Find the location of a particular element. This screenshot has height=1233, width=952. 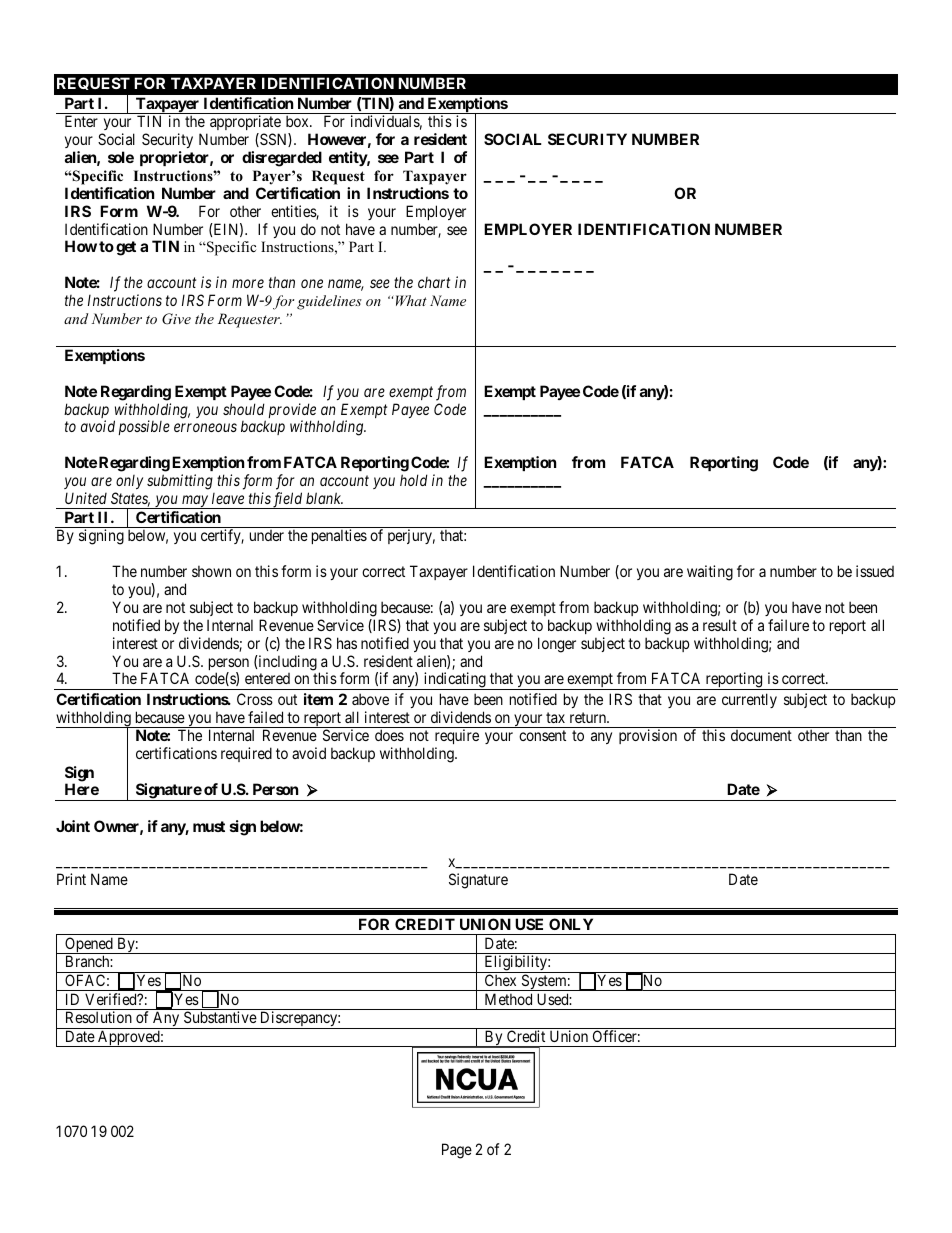

box is located at coordinates (298, 121).
